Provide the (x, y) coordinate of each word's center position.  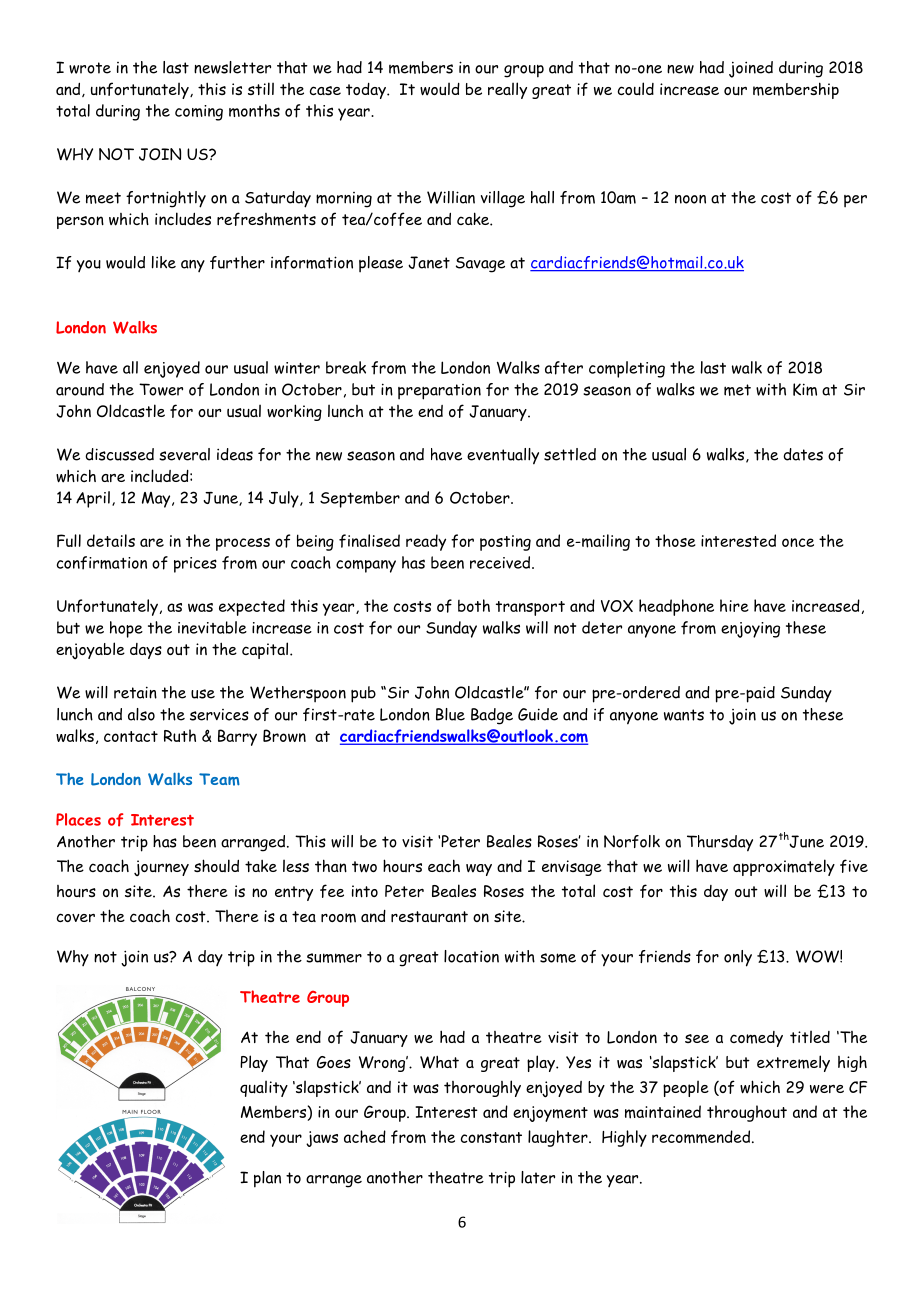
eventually (503, 456)
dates (803, 454)
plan (267, 1179)
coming (199, 113)
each (444, 865)
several (184, 454)
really (507, 90)
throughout (747, 1113)
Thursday (720, 843)
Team (219, 779)
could (636, 89)
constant (491, 1137)
